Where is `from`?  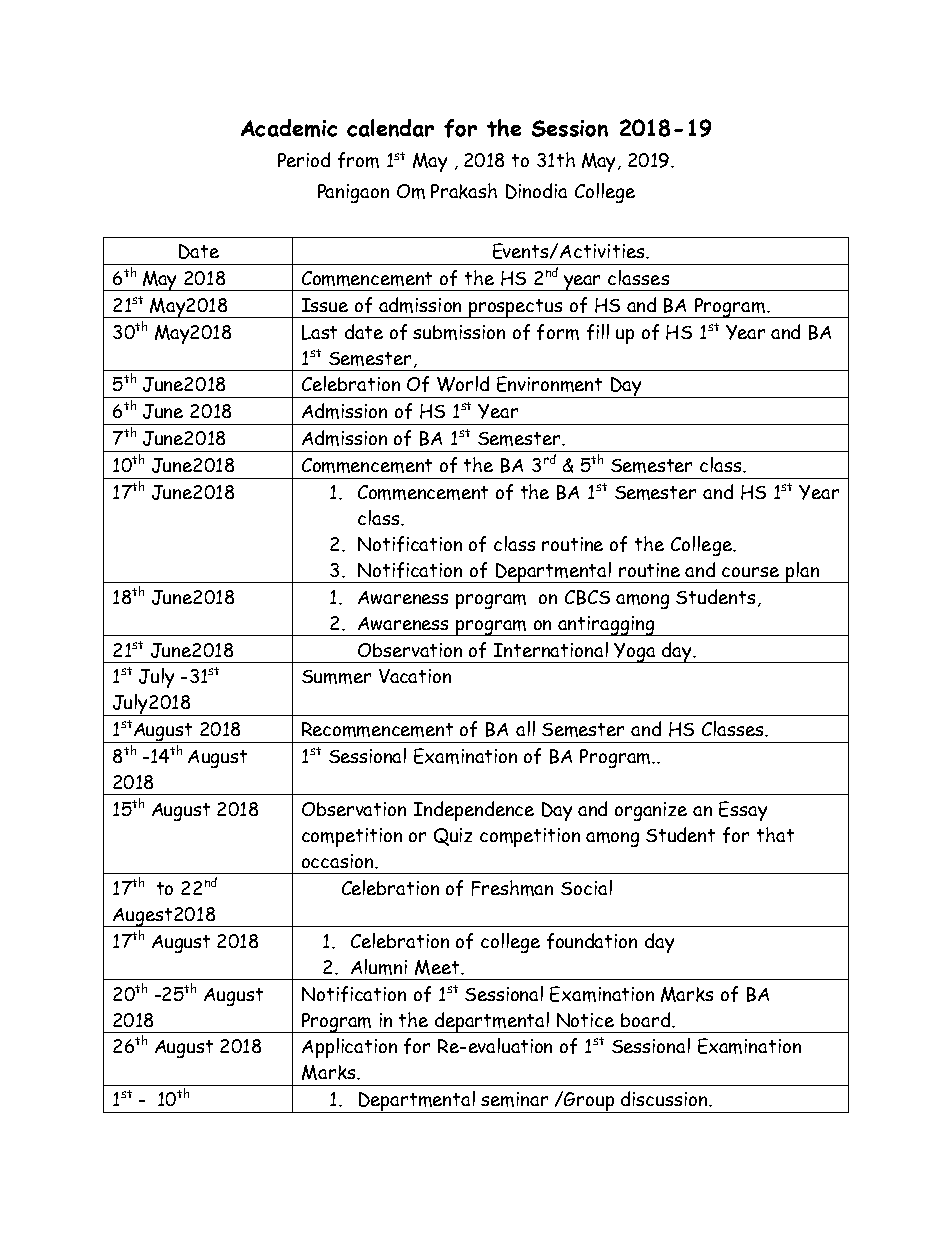
from is located at coordinates (358, 160).
